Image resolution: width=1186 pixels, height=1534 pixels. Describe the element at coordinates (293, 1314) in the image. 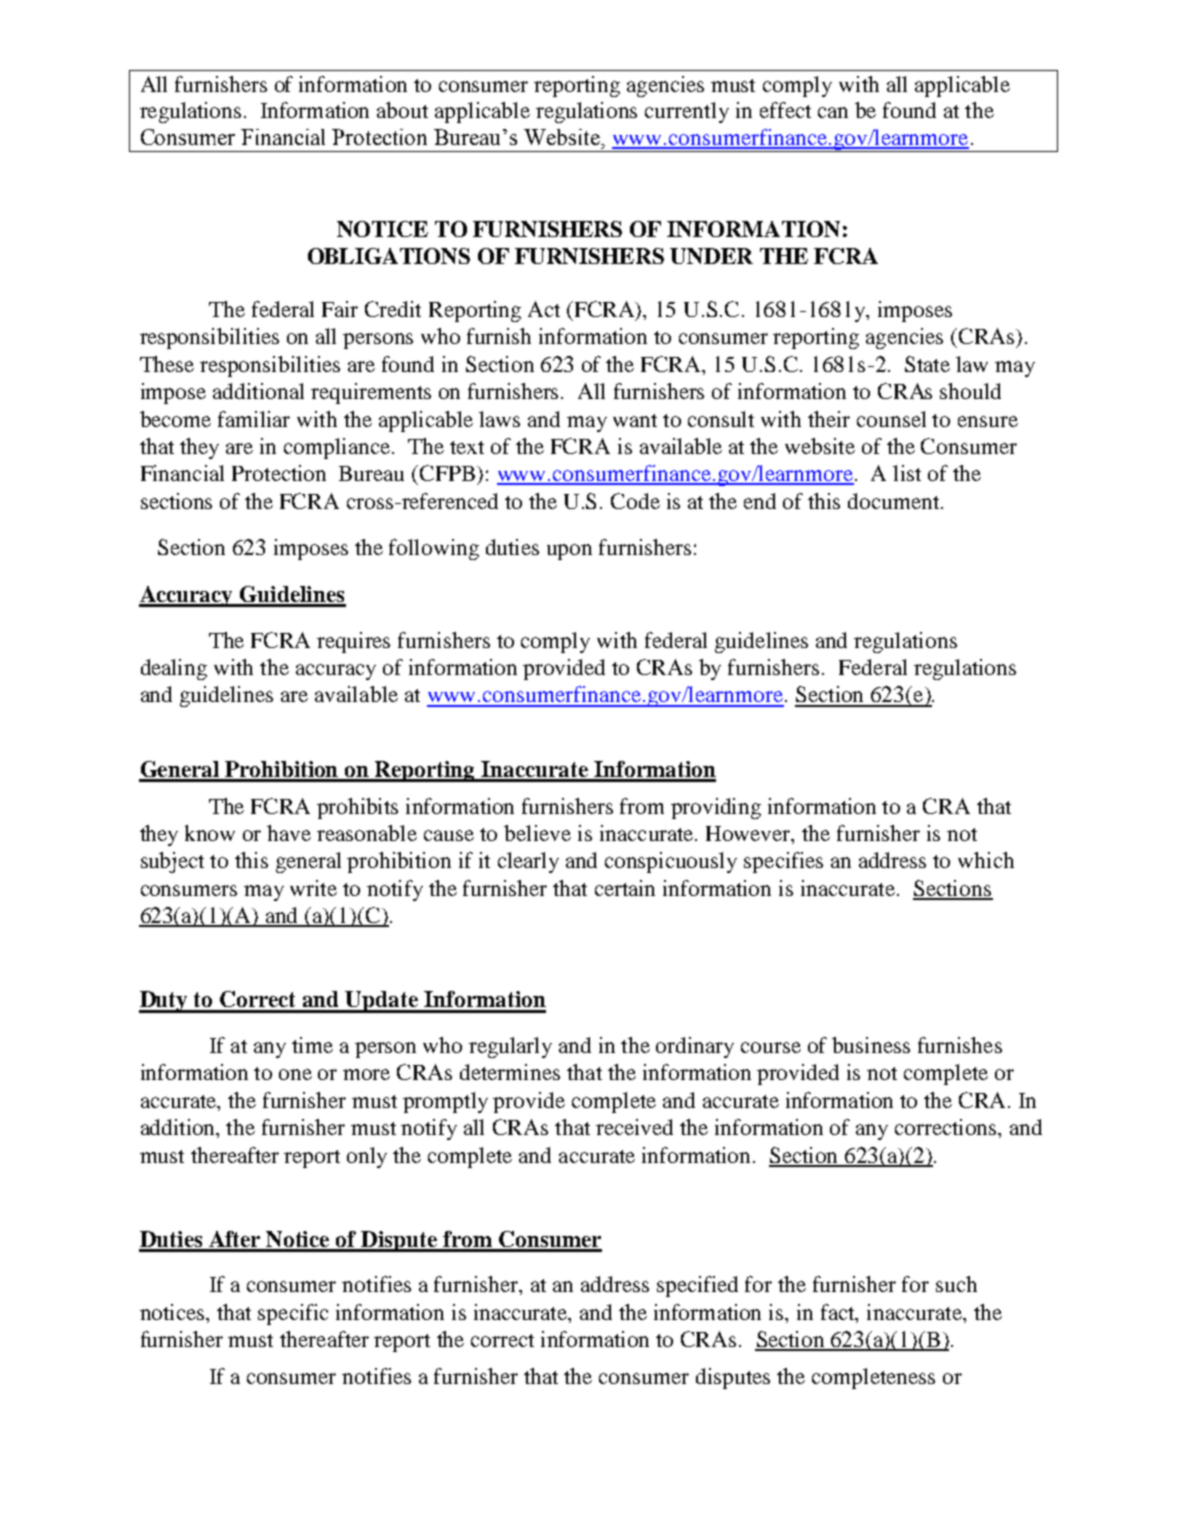

I see `specific` at that location.
